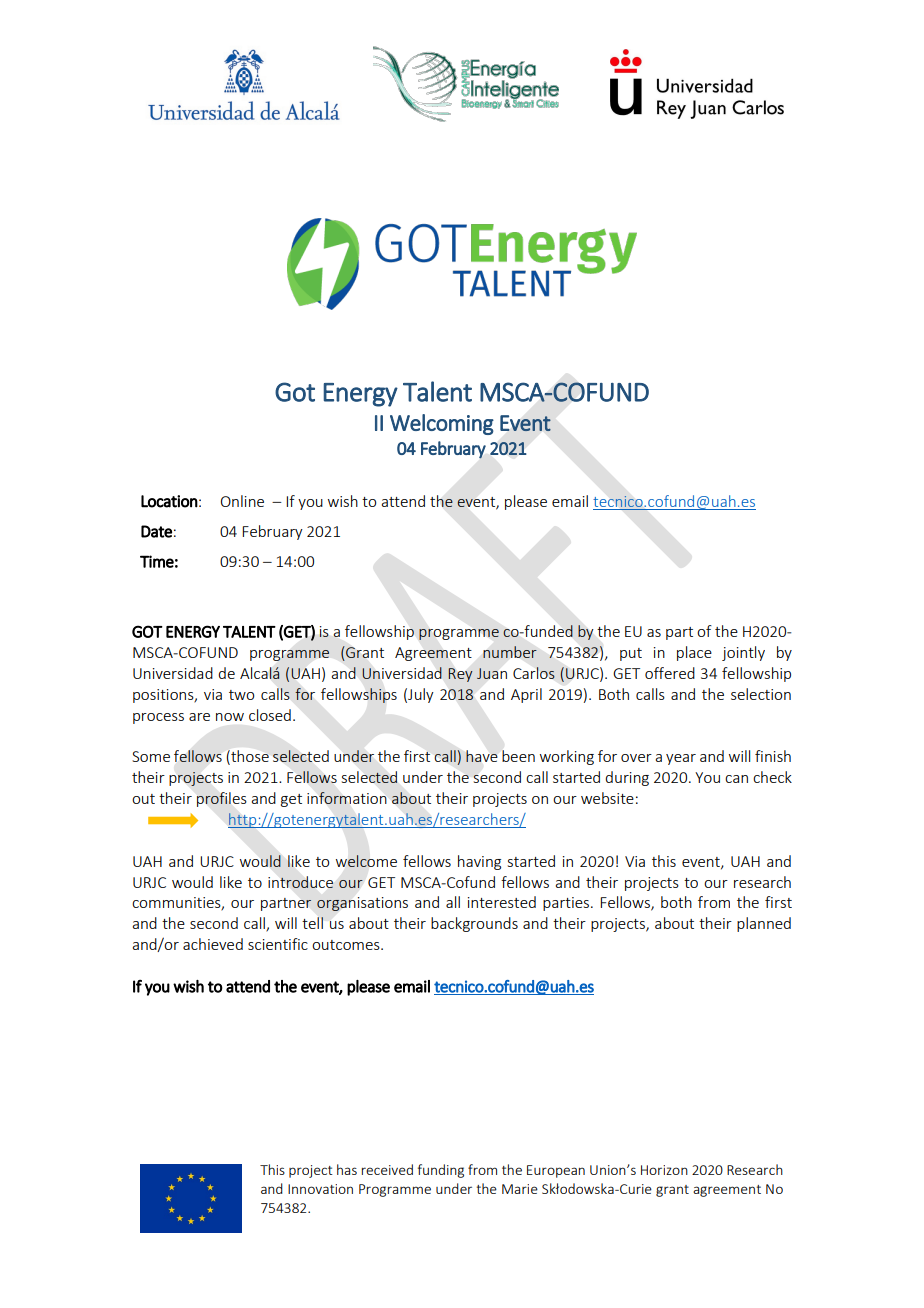 The height and width of the document is (1308, 924). What do you see at coordinates (441, 1171) in the document?
I see `funding` at bounding box center [441, 1171].
